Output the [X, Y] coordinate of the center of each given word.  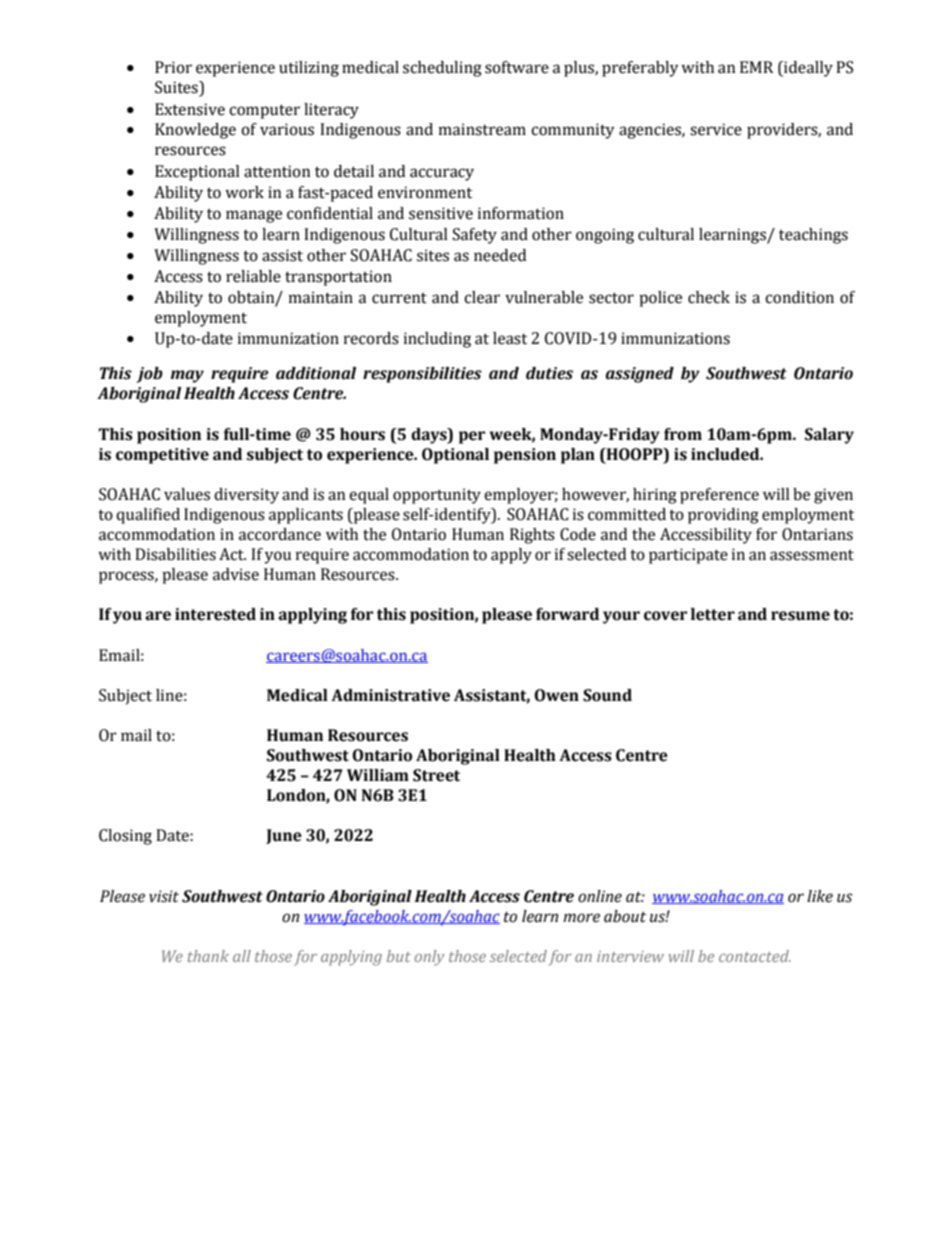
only [429, 958]
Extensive [190, 109]
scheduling [442, 69]
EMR [757, 67]
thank [208, 956]
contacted [755, 956]
